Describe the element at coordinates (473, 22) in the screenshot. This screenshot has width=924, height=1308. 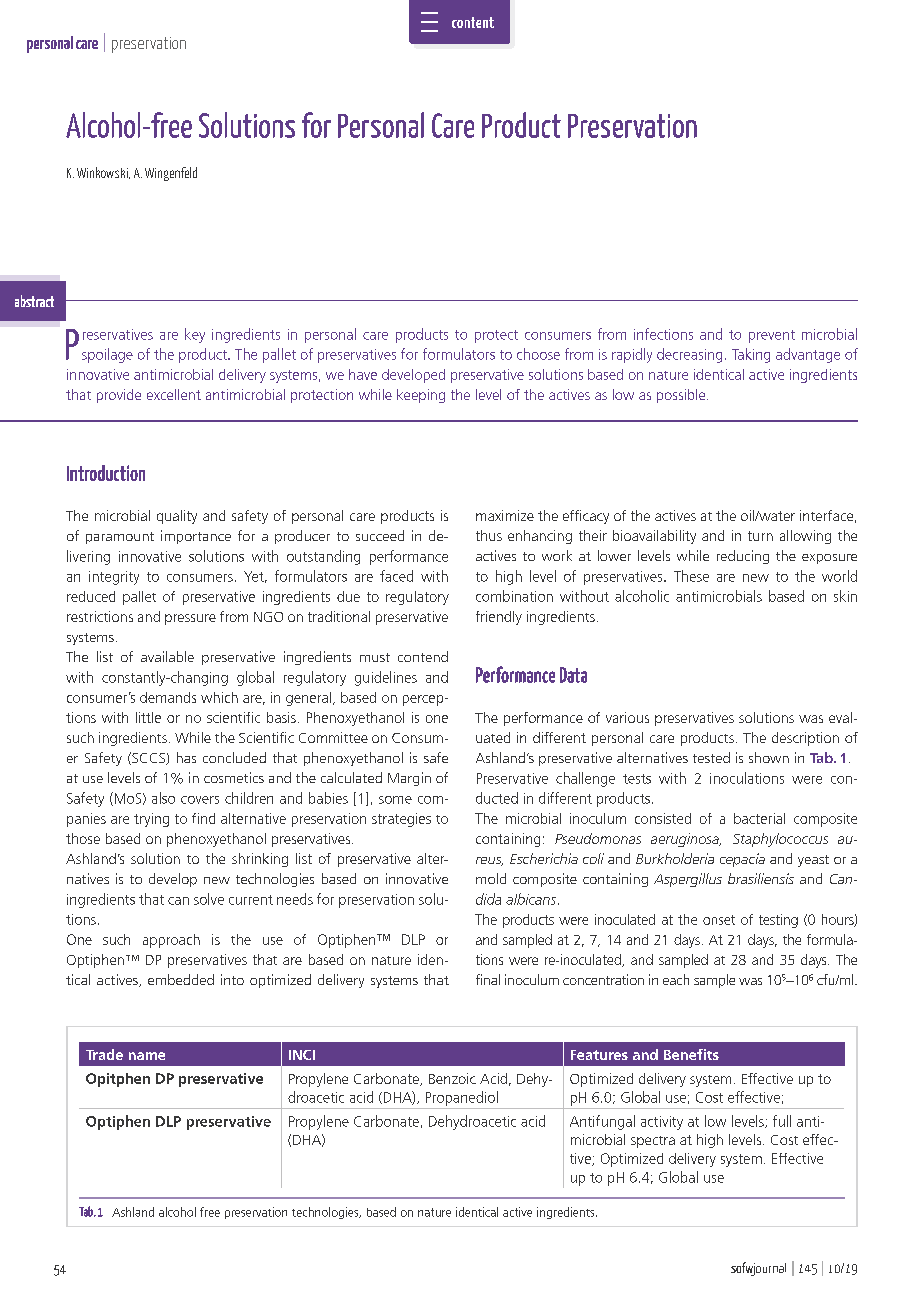
I see `content` at that location.
